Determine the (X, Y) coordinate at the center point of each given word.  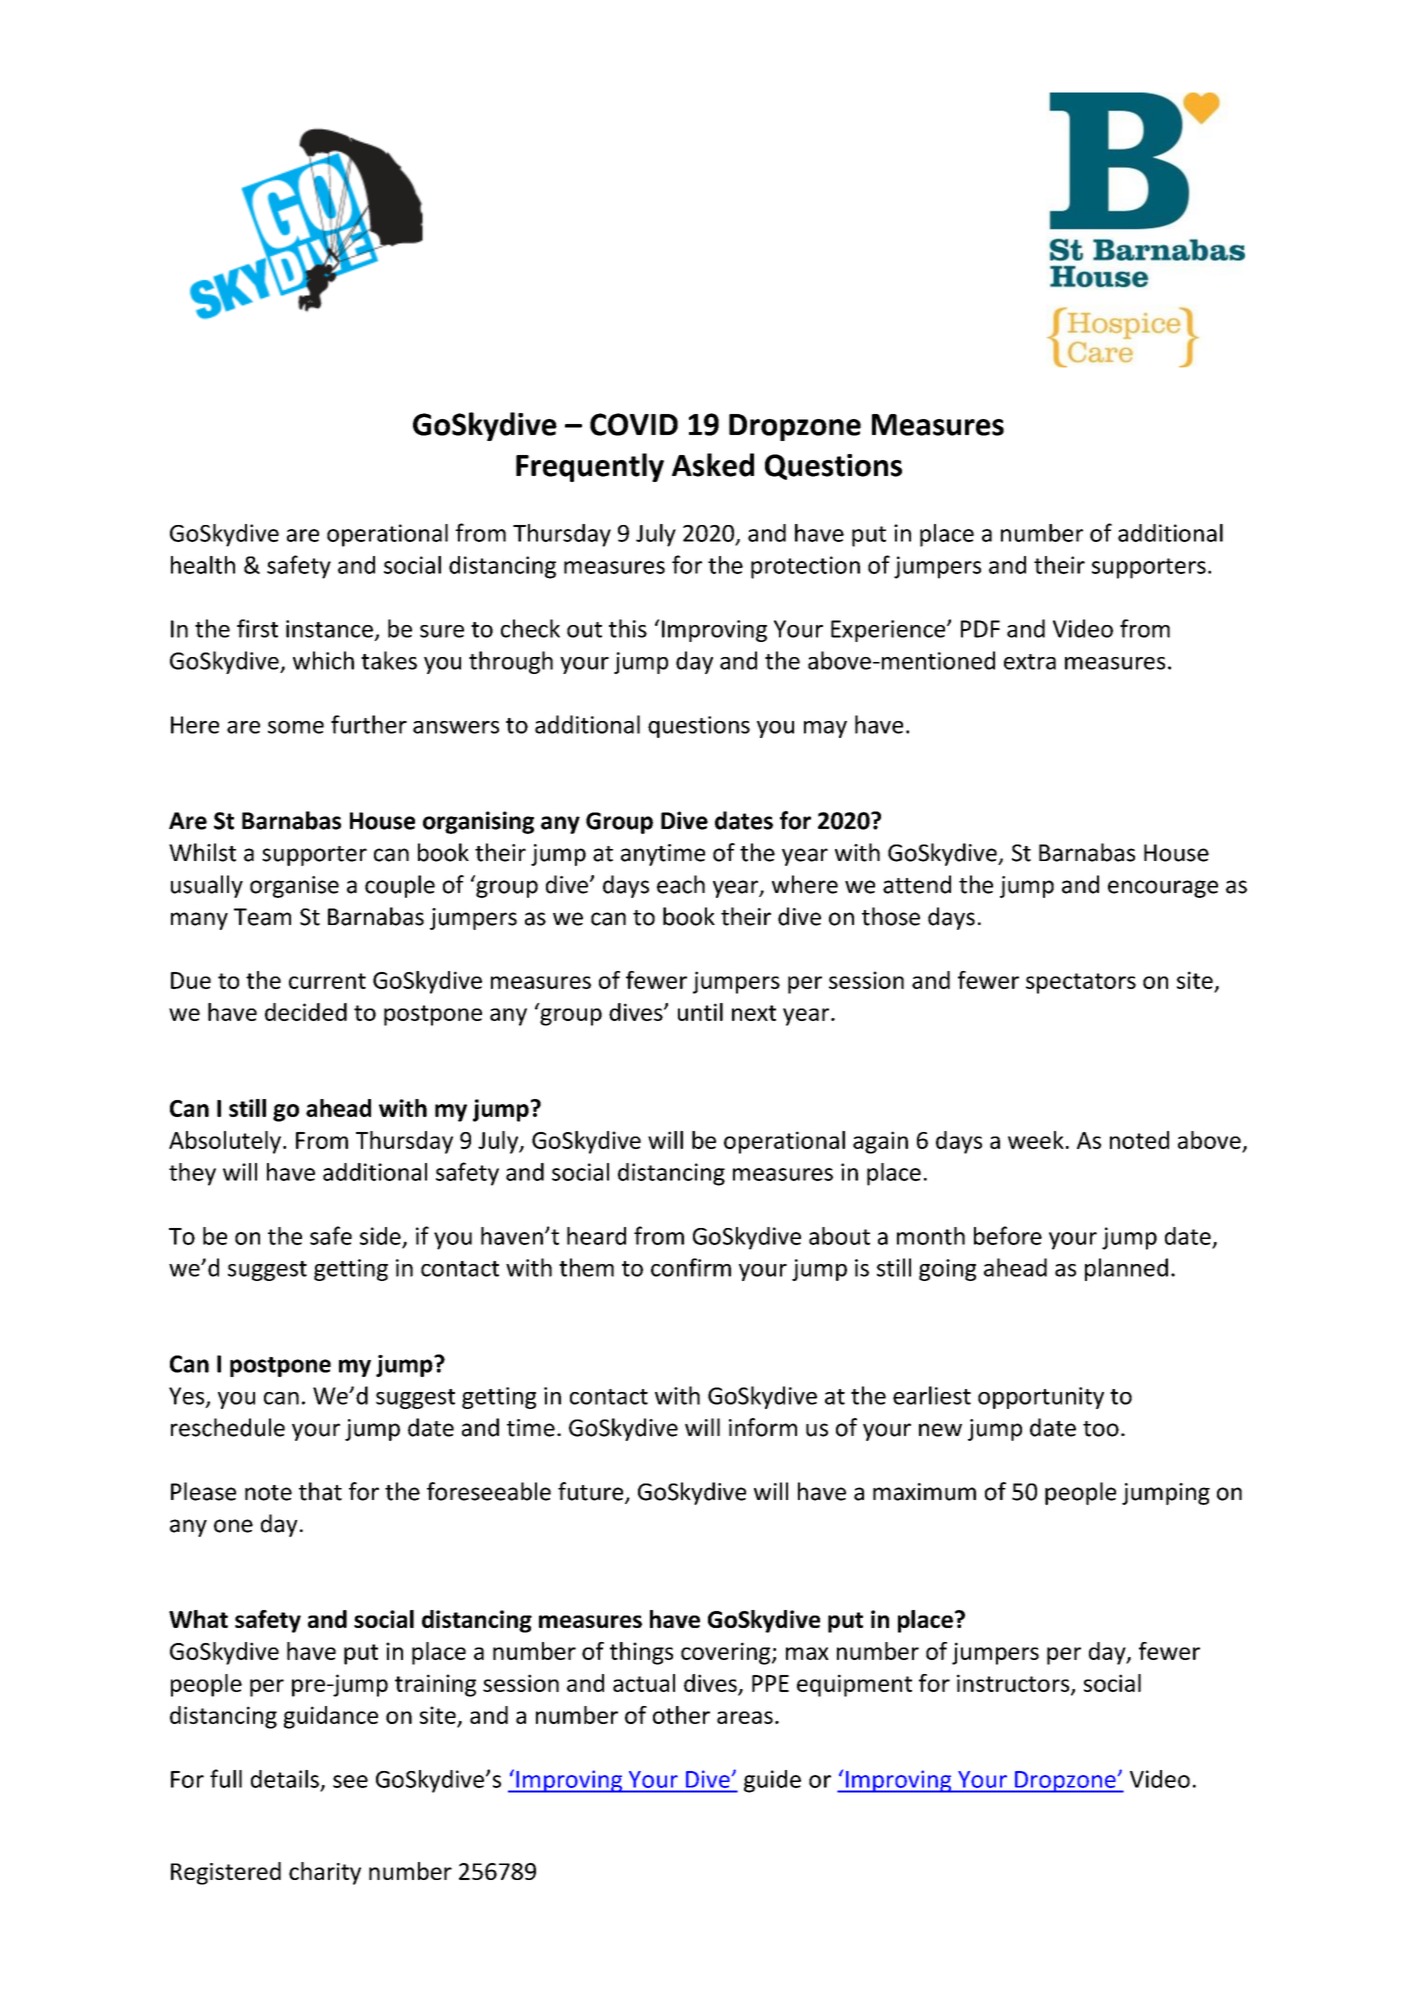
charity (325, 1873)
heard (596, 1236)
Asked (713, 465)
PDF (980, 629)
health (203, 565)
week (1036, 1140)
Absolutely (225, 1142)
